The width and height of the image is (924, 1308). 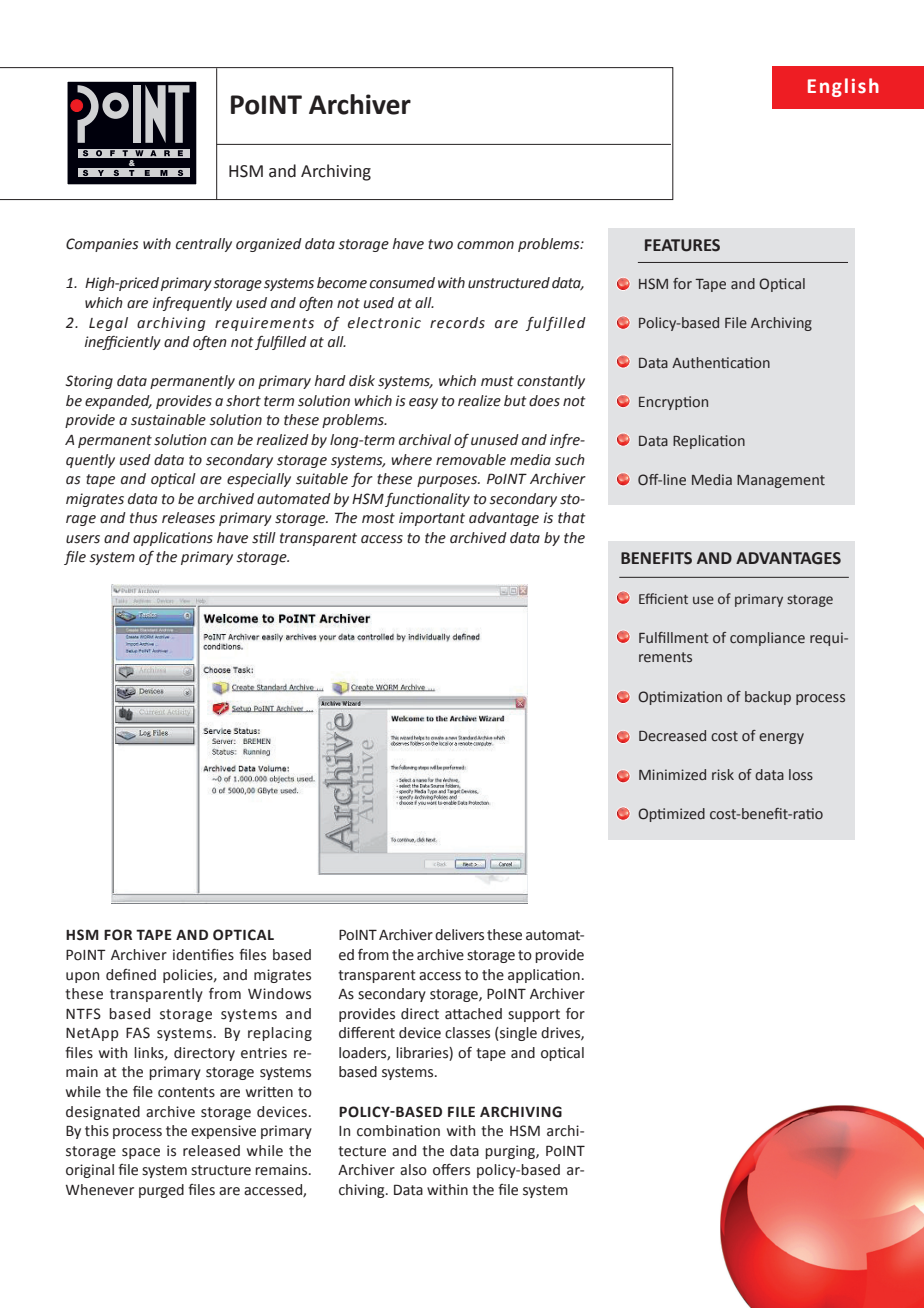 What do you see at coordinates (141, 1153) in the image?
I see `space` at bounding box center [141, 1153].
